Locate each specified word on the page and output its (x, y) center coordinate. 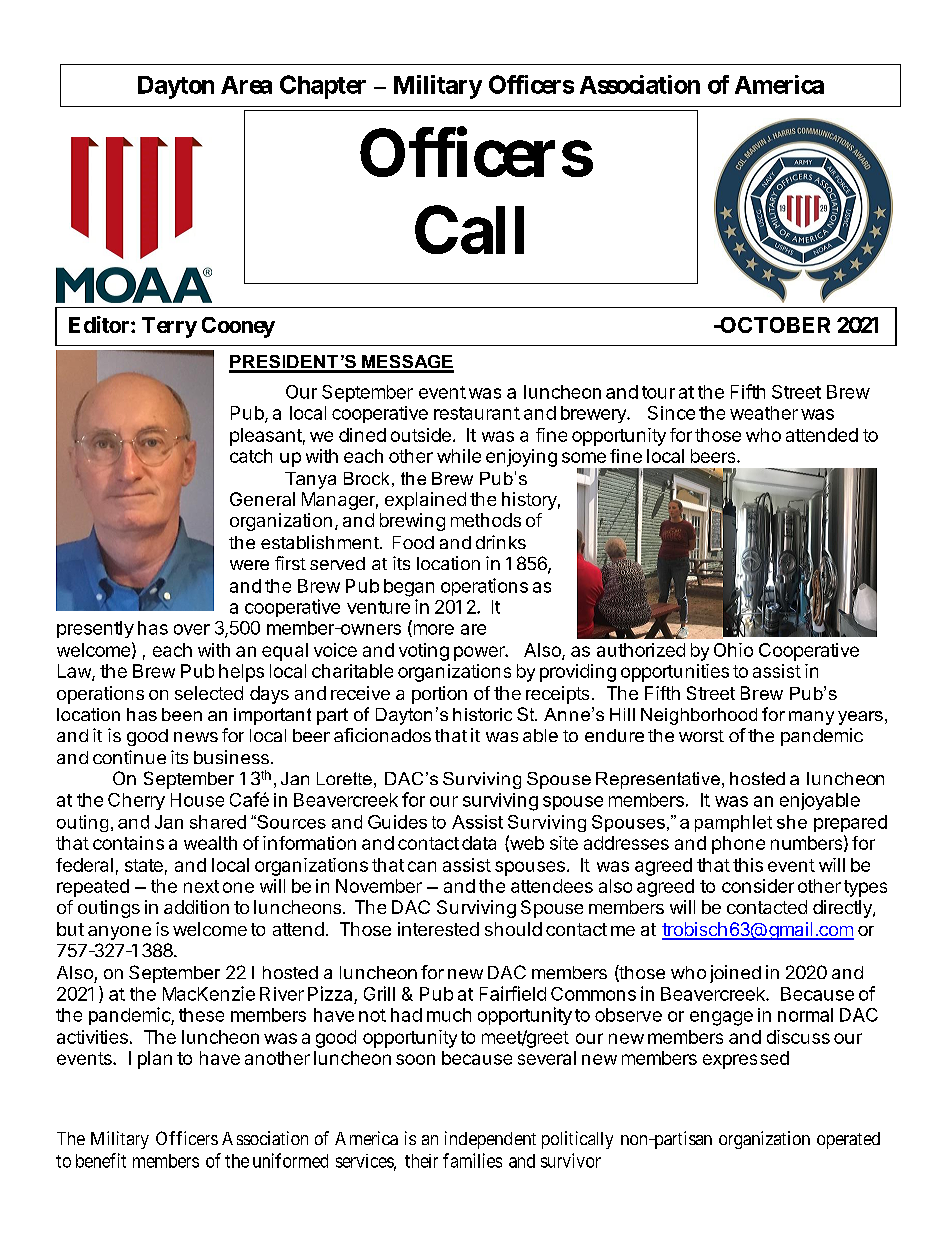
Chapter (323, 87)
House (197, 800)
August (103, 452)
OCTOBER (774, 325)
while (459, 456)
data (479, 843)
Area (246, 85)
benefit (101, 1160)
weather (764, 413)
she (792, 822)
